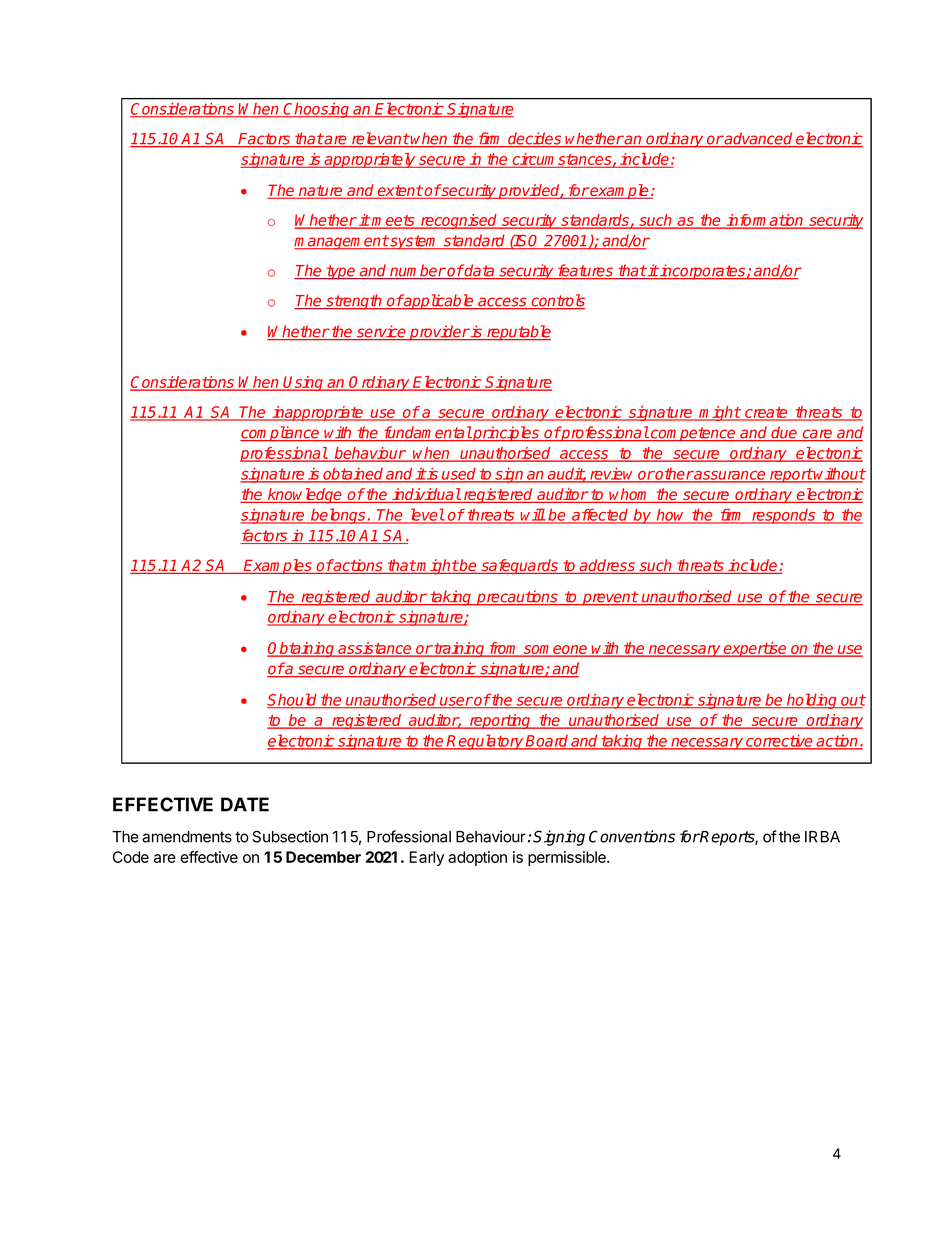 Image resolution: width=952 pixels, height=1233 pixels. What do you see at coordinates (765, 221) in the page?
I see `information` at bounding box center [765, 221].
